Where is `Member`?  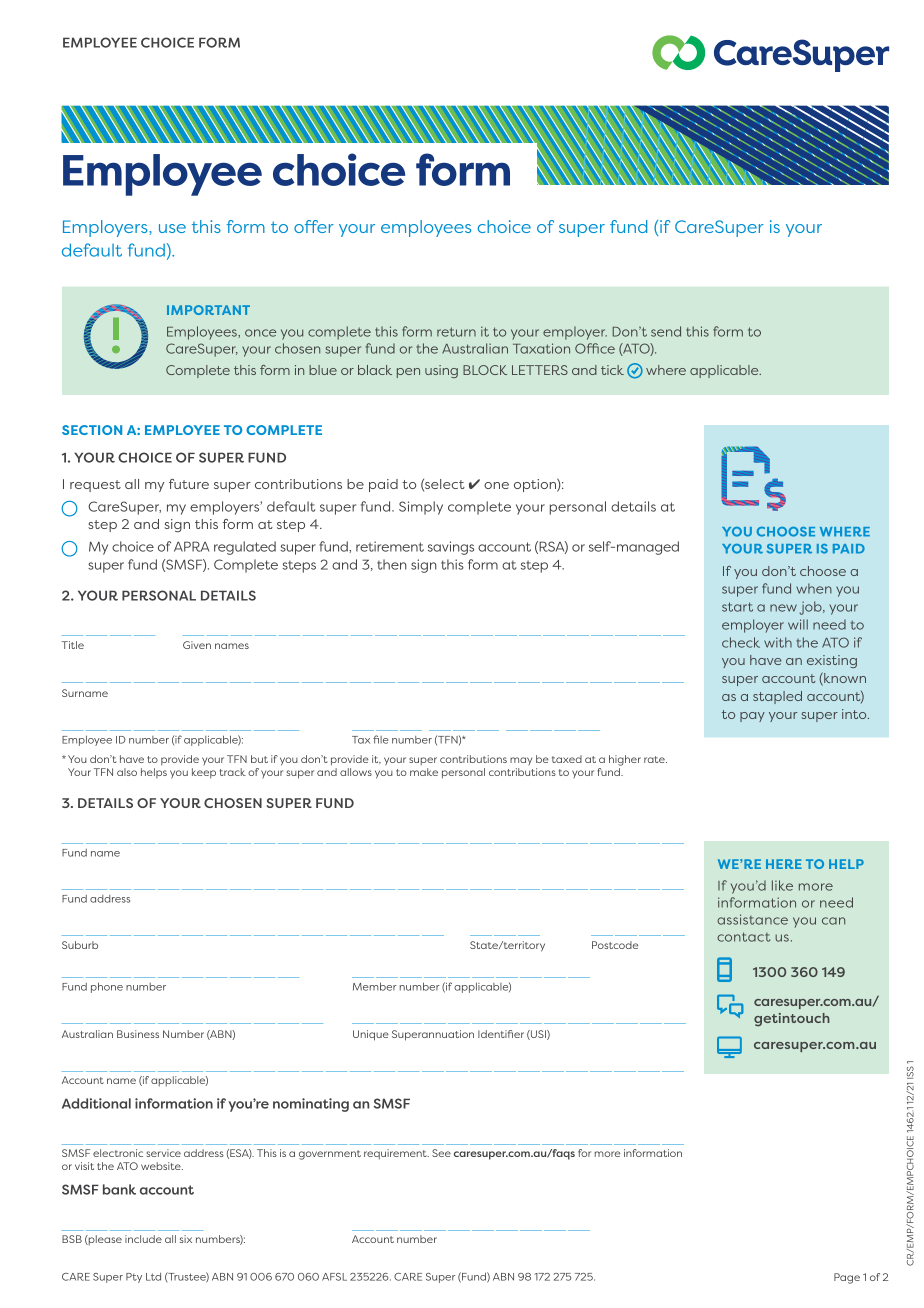
Member is located at coordinates (375, 986).
